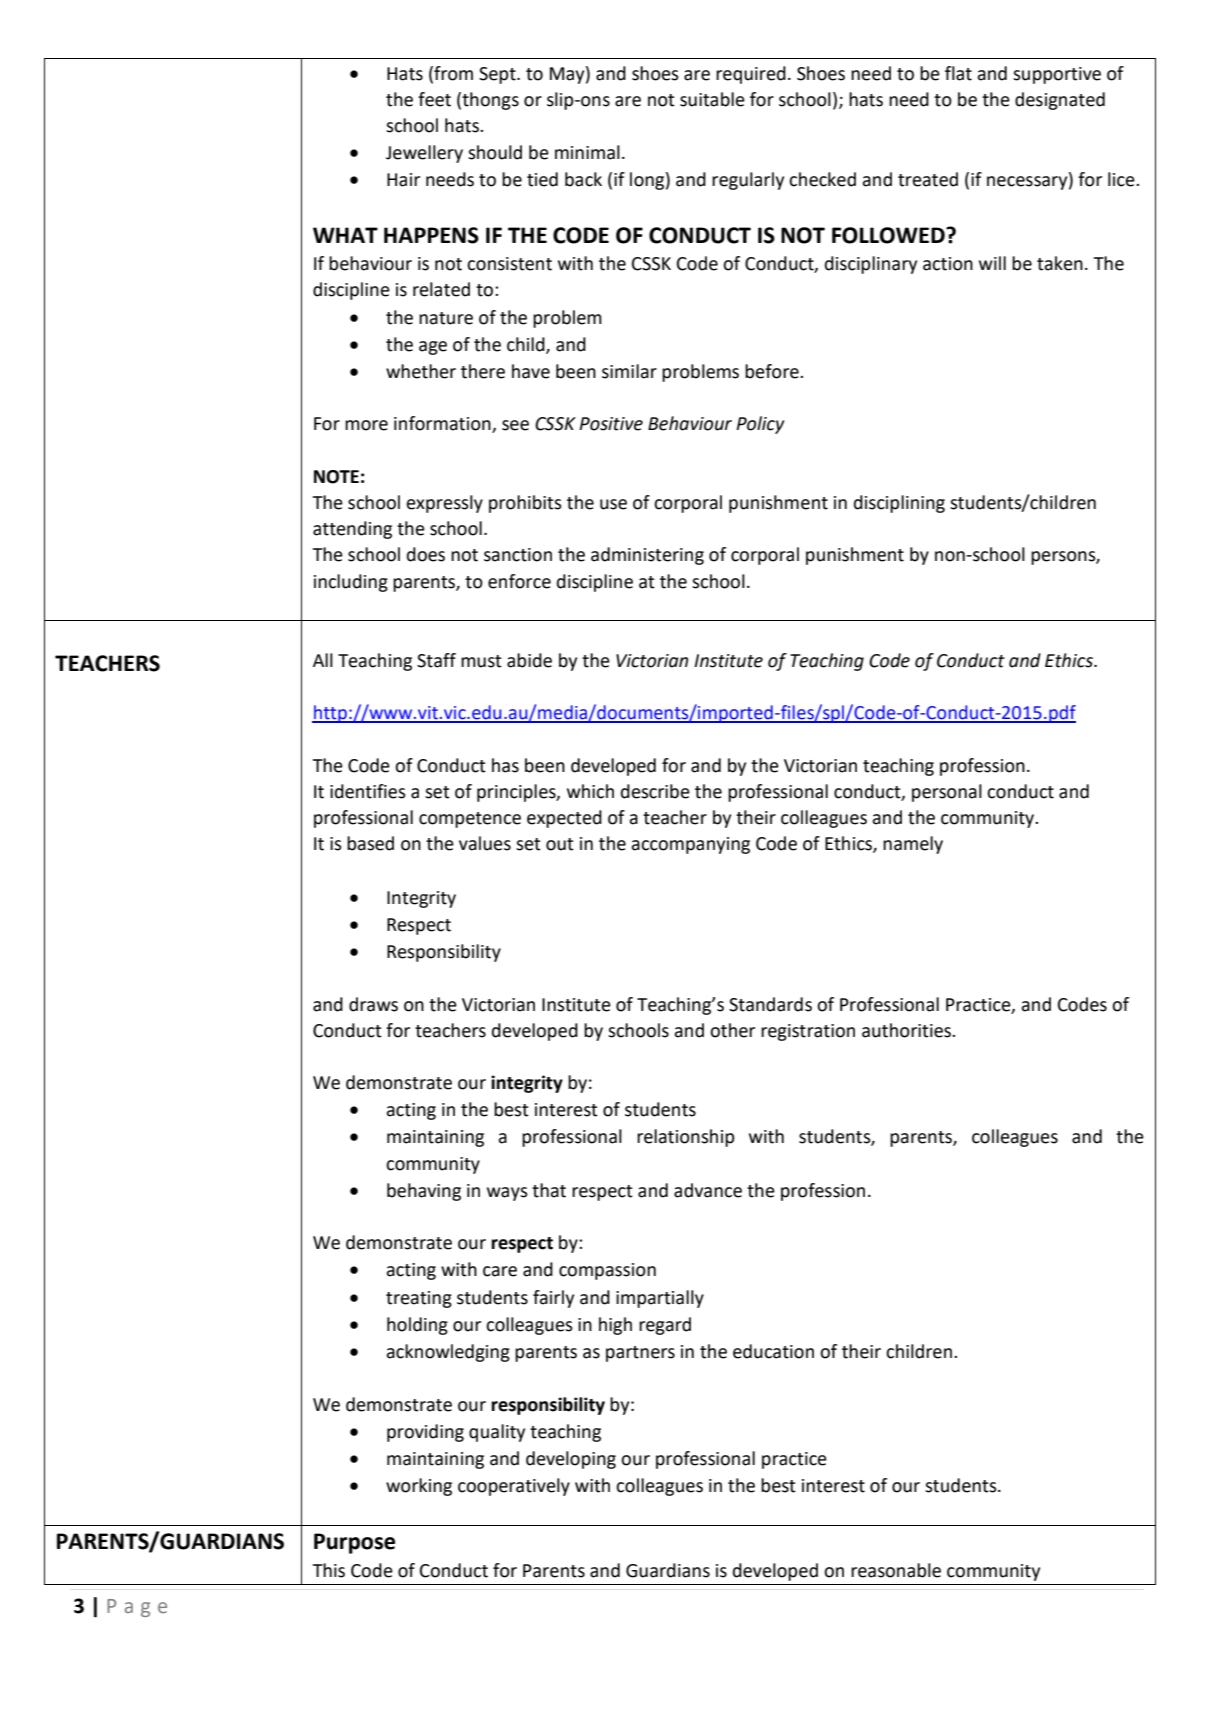 This screenshot has height=1717, width=1213. I want to click on authorities, so click(907, 1030).
